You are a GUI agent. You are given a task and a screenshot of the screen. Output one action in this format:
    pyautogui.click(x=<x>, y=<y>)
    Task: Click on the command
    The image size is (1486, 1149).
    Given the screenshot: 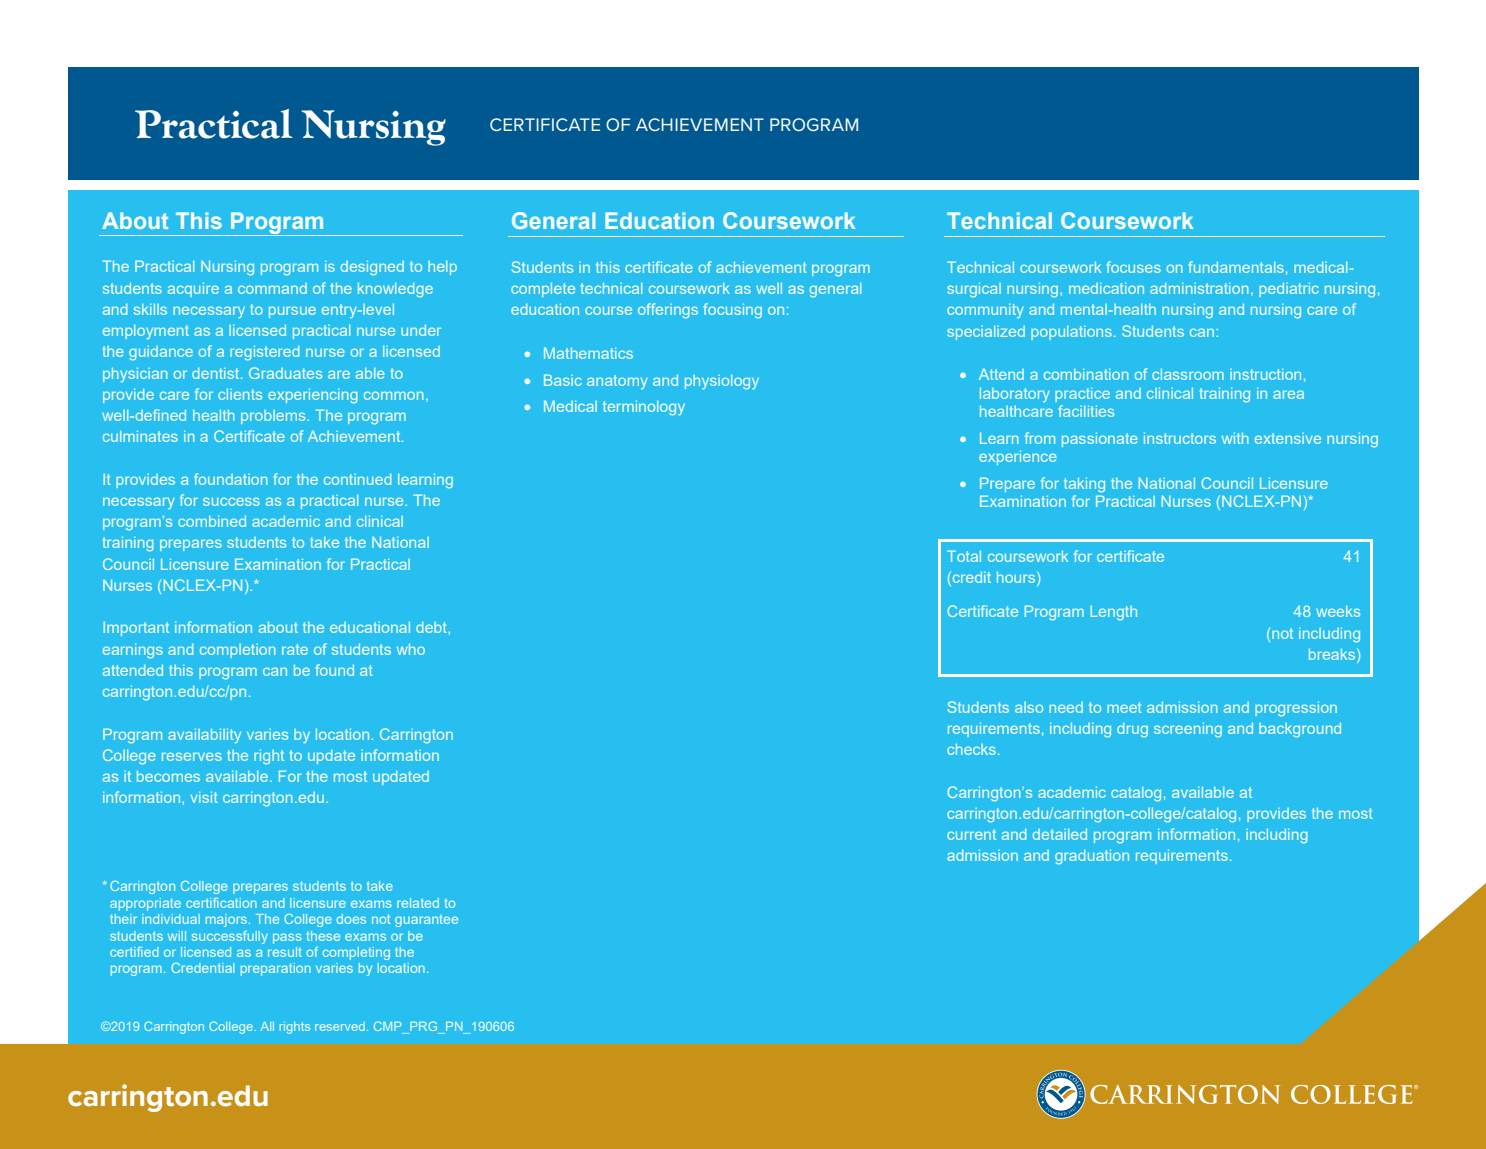 What is the action you would take?
    pyautogui.click(x=272, y=288)
